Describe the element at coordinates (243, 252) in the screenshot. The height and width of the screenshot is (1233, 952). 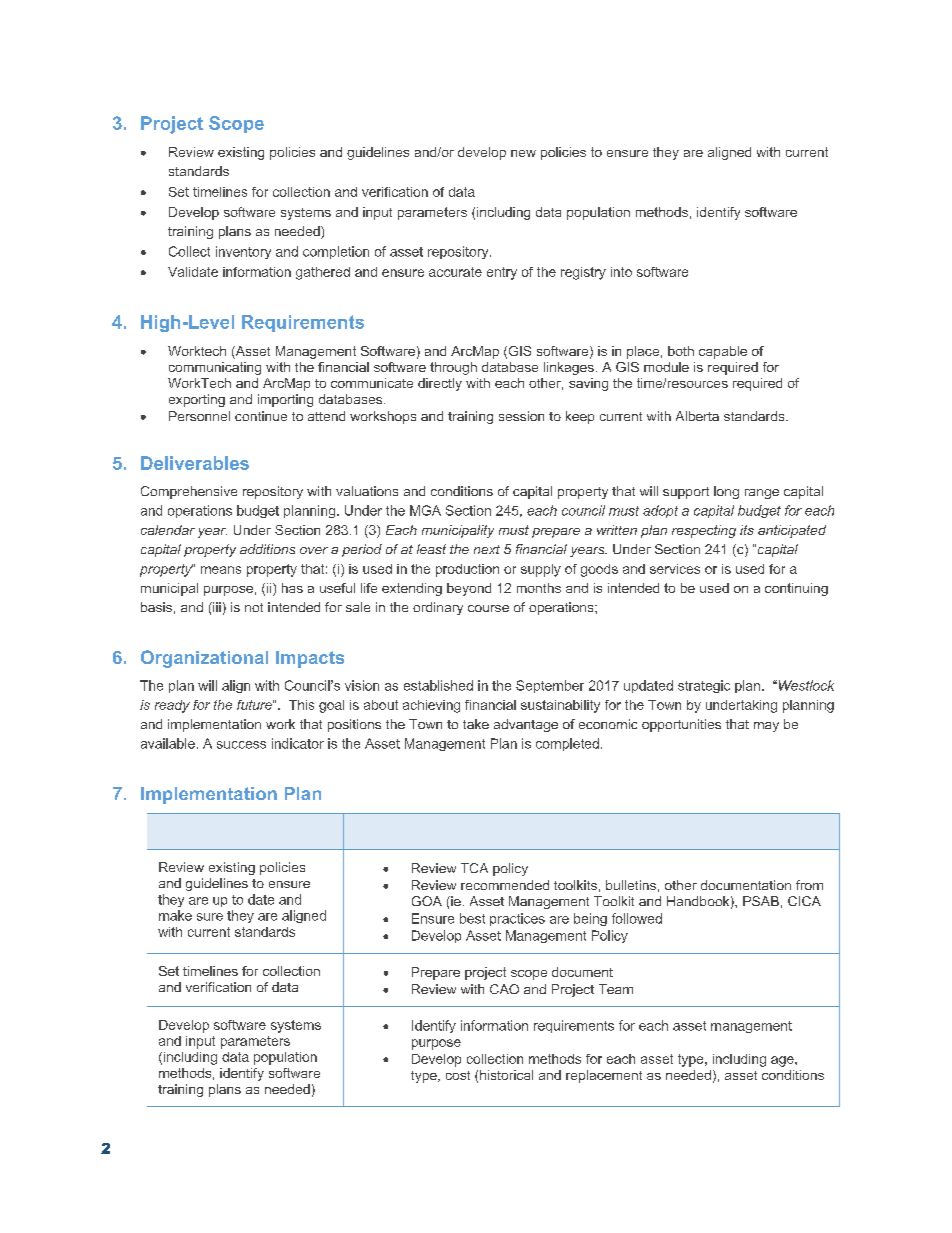
I see `inventory` at that location.
